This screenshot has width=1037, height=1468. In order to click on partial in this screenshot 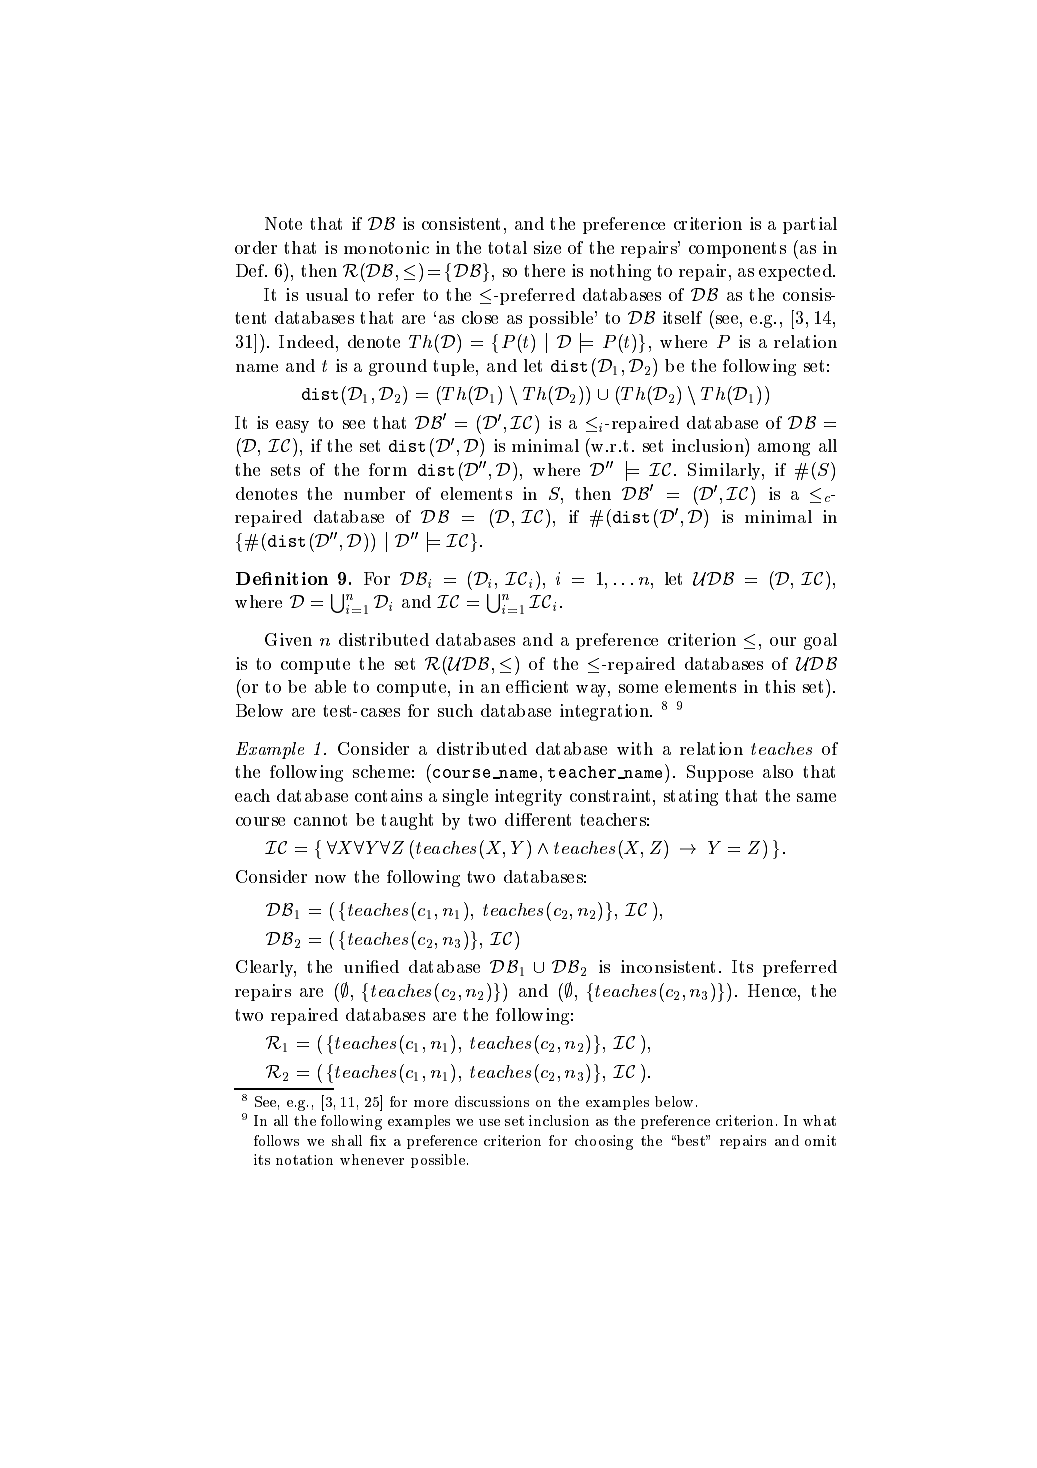, I will do `click(810, 225)`.
